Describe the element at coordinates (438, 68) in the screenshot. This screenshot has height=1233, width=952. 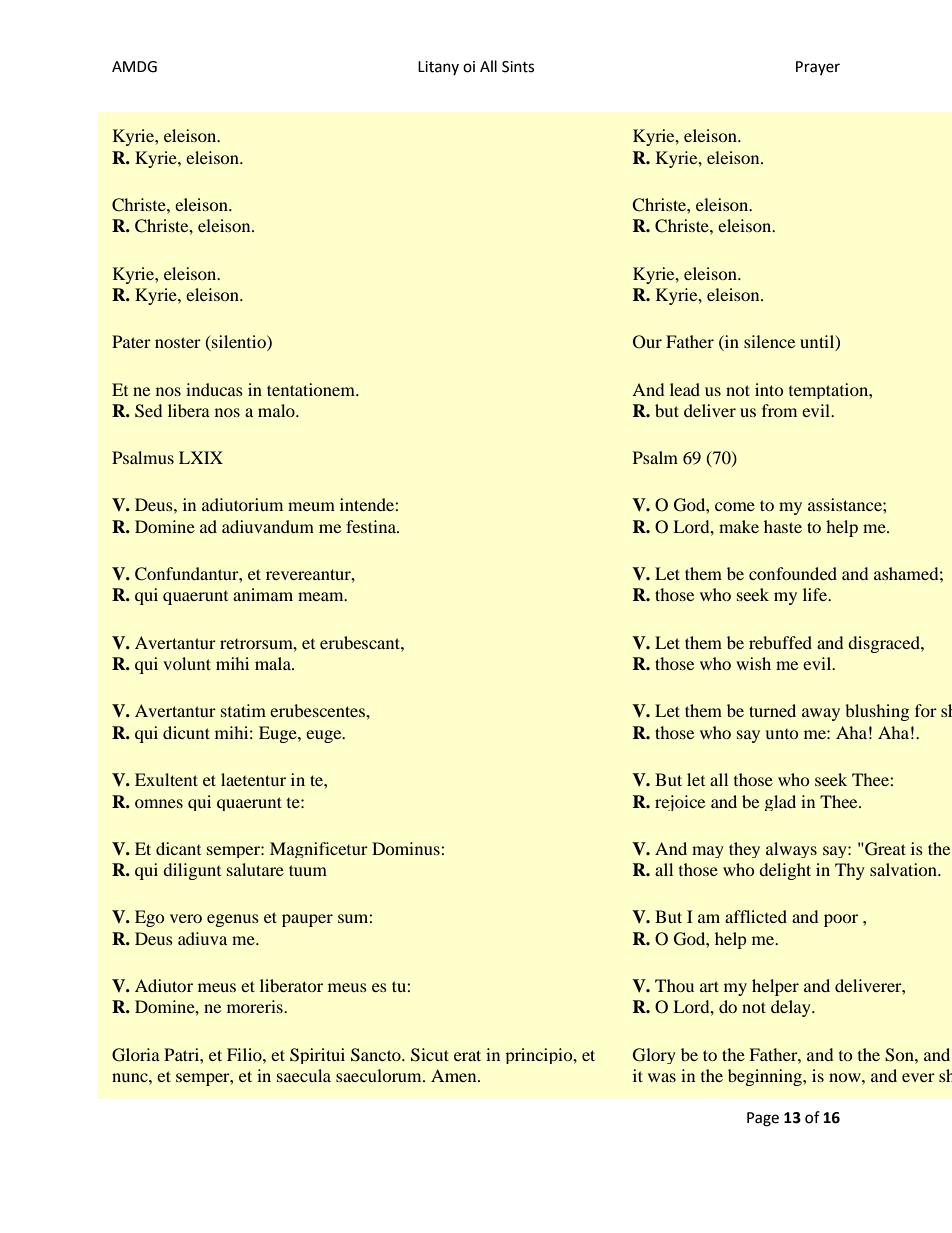
I see `Litany` at that location.
